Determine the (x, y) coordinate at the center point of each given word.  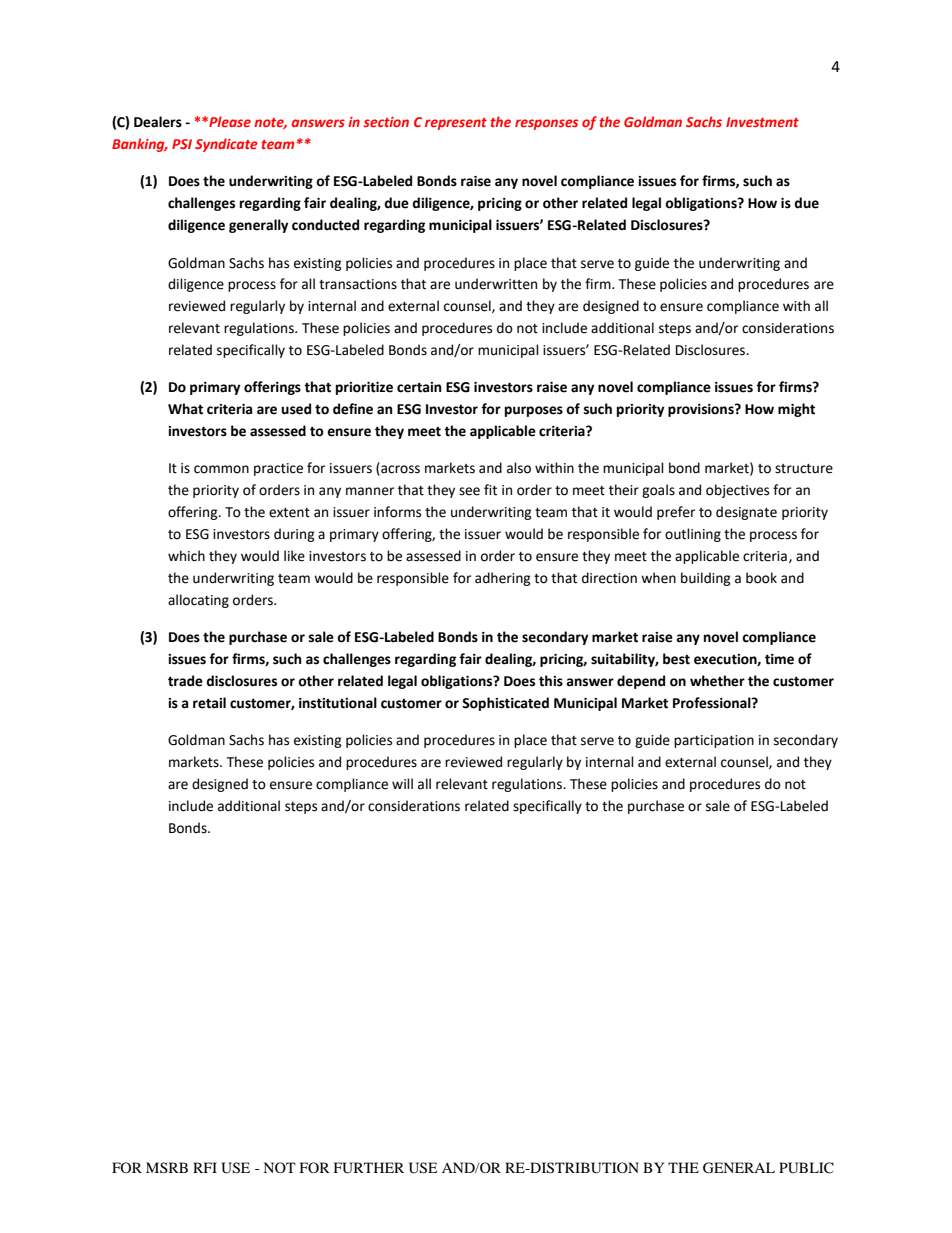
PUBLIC (806, 1168)
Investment (762, 122)
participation (714, 741)
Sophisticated (505, 704)
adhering (503, 579)
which (186, 556)
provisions (702, 410)
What (185, 409)
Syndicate (226, 145)
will (402, 783)
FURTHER (369, 1168)
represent (456, 124)
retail (209, 703)
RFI (205, 1167)
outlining (693, 535)
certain (419, 387)
